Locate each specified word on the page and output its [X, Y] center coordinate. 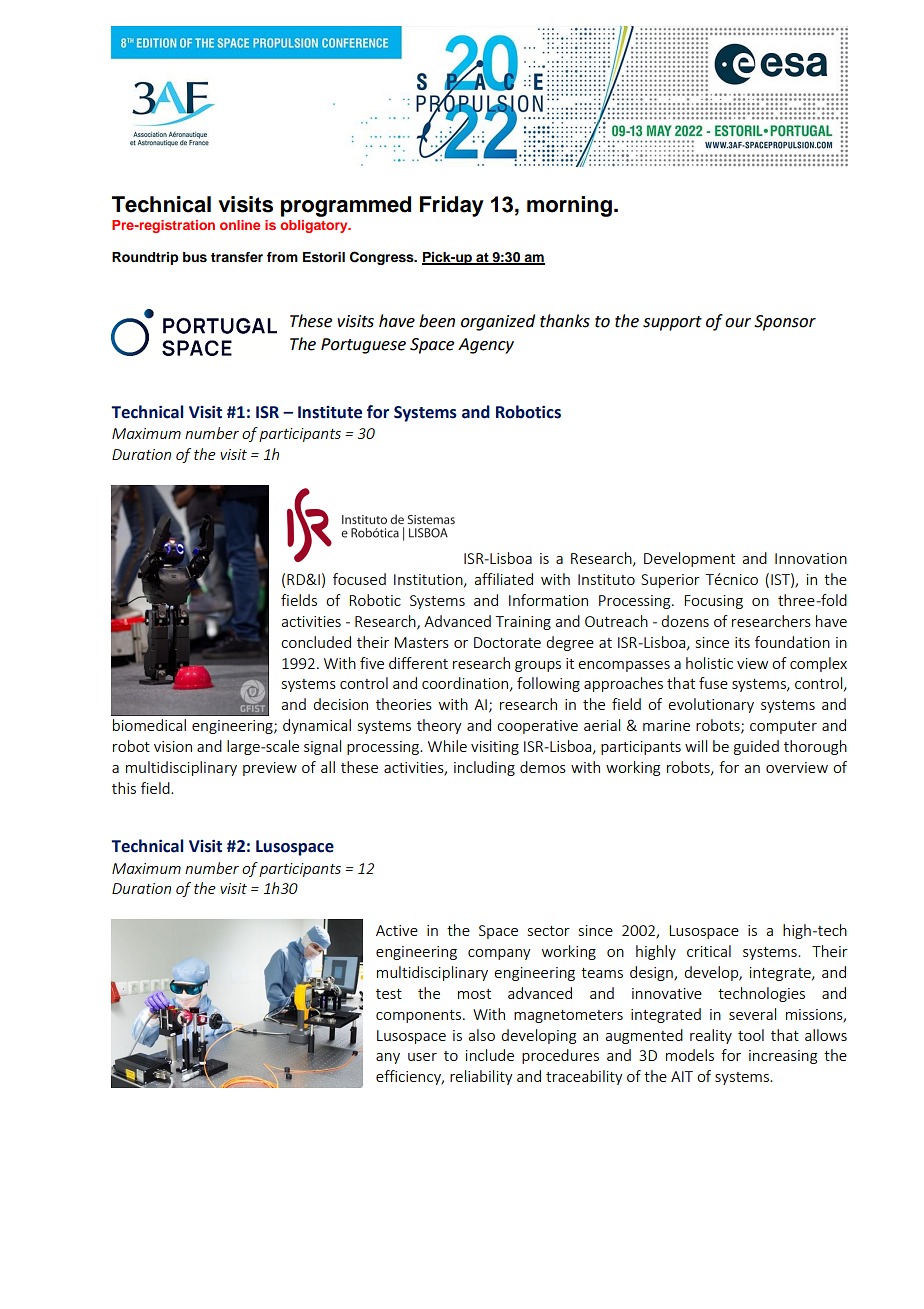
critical [709, 951]
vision [173, 746]
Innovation [811, 558]
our [738, 323]
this [124, 788]
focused [359, 579]
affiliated [503, 579]
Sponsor [785, 323]
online [240, 225]
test [389, 994]
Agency [486, 346]
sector [549, 931]
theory [439, 726]
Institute [330, 412]
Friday [452, 206]
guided [756, 747]
